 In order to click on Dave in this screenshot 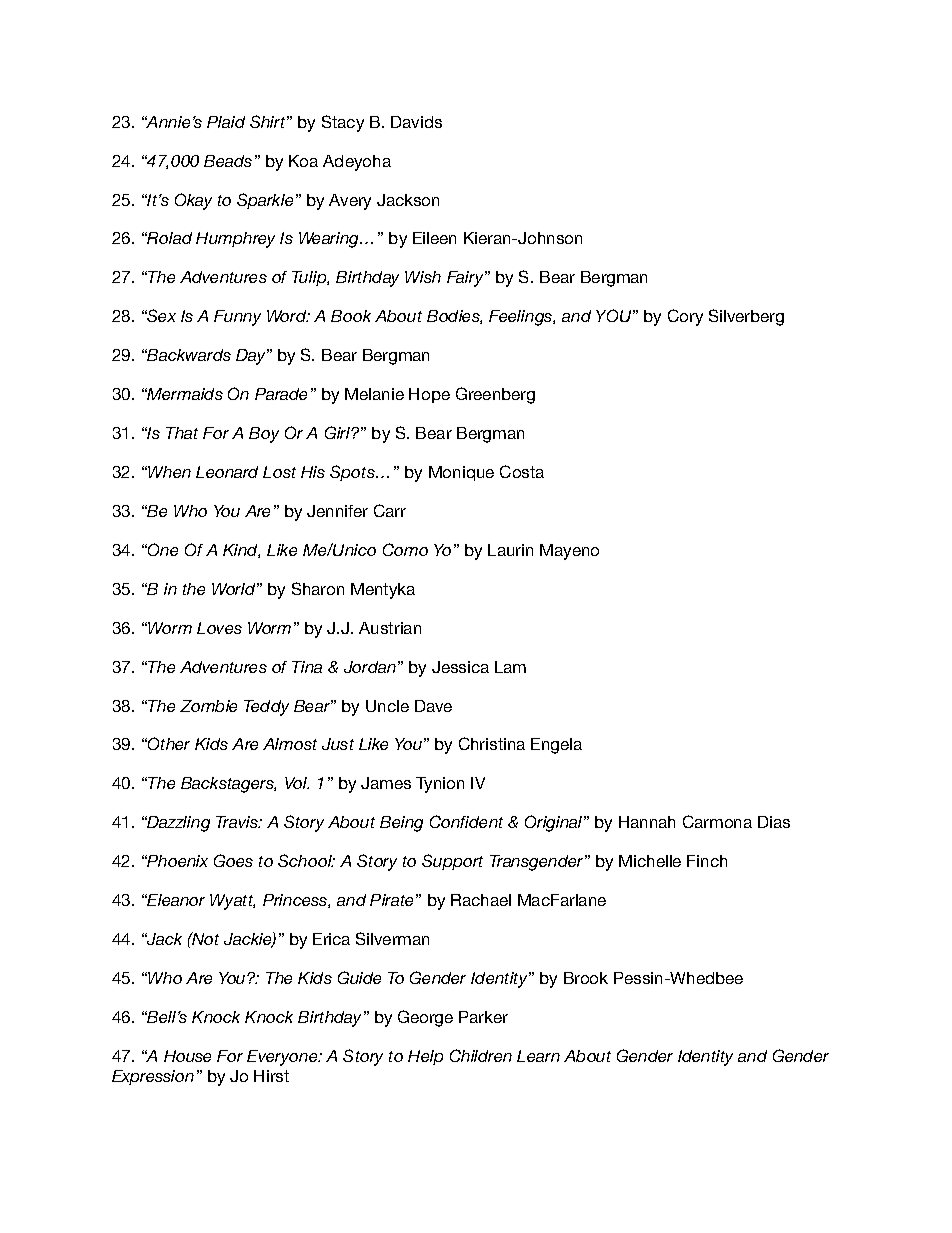, I will do `click(433, 706)`.
